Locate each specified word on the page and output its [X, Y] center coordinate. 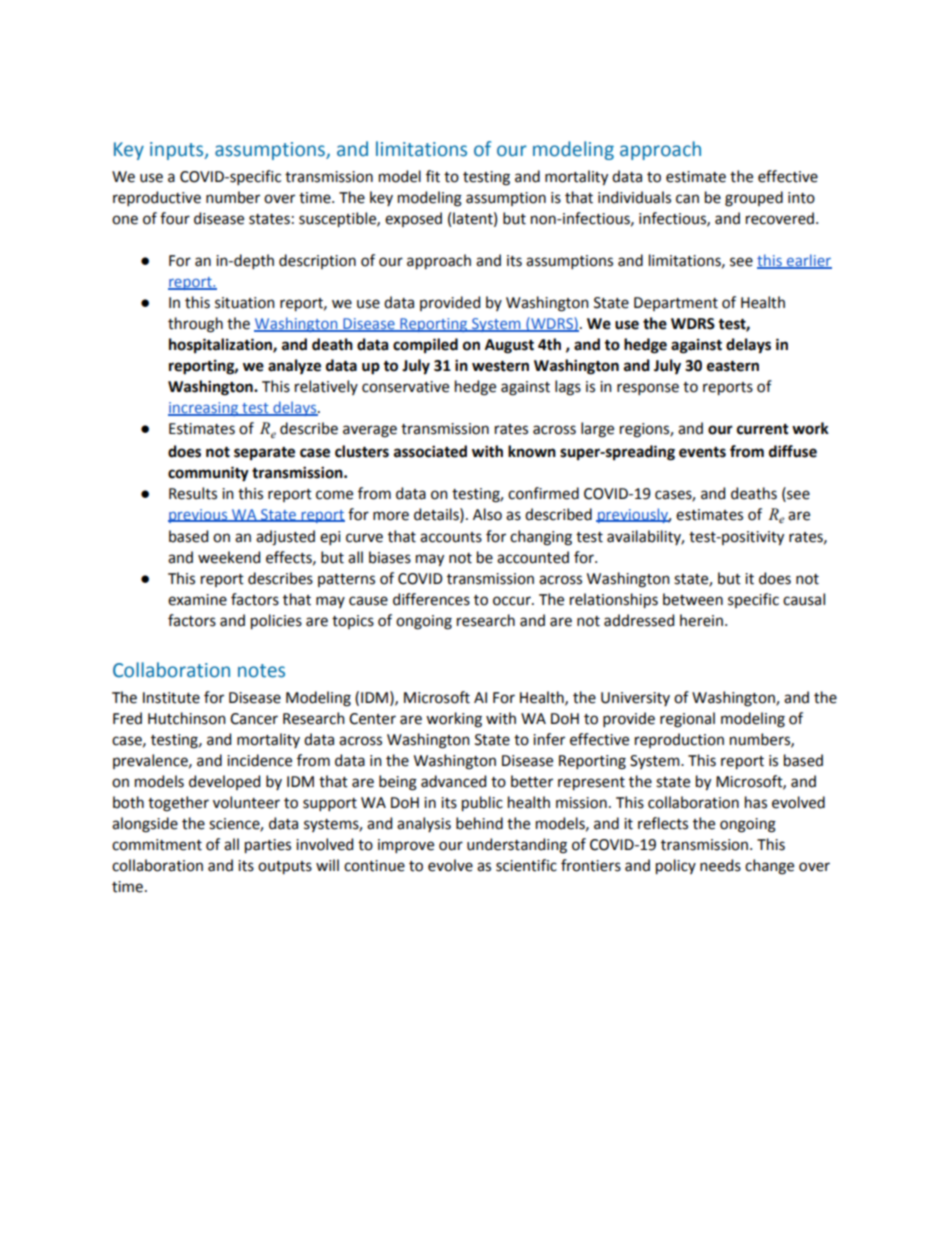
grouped [754, 199]
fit [433, 176]
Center [372, 719]
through [195, 325]
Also [487, 514]
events [702, 452]
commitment [157, 845]
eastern [733, 366]
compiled [425, 345]
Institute [171, 698]
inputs [178, 151]
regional [687, 720]
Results [193, 493]
